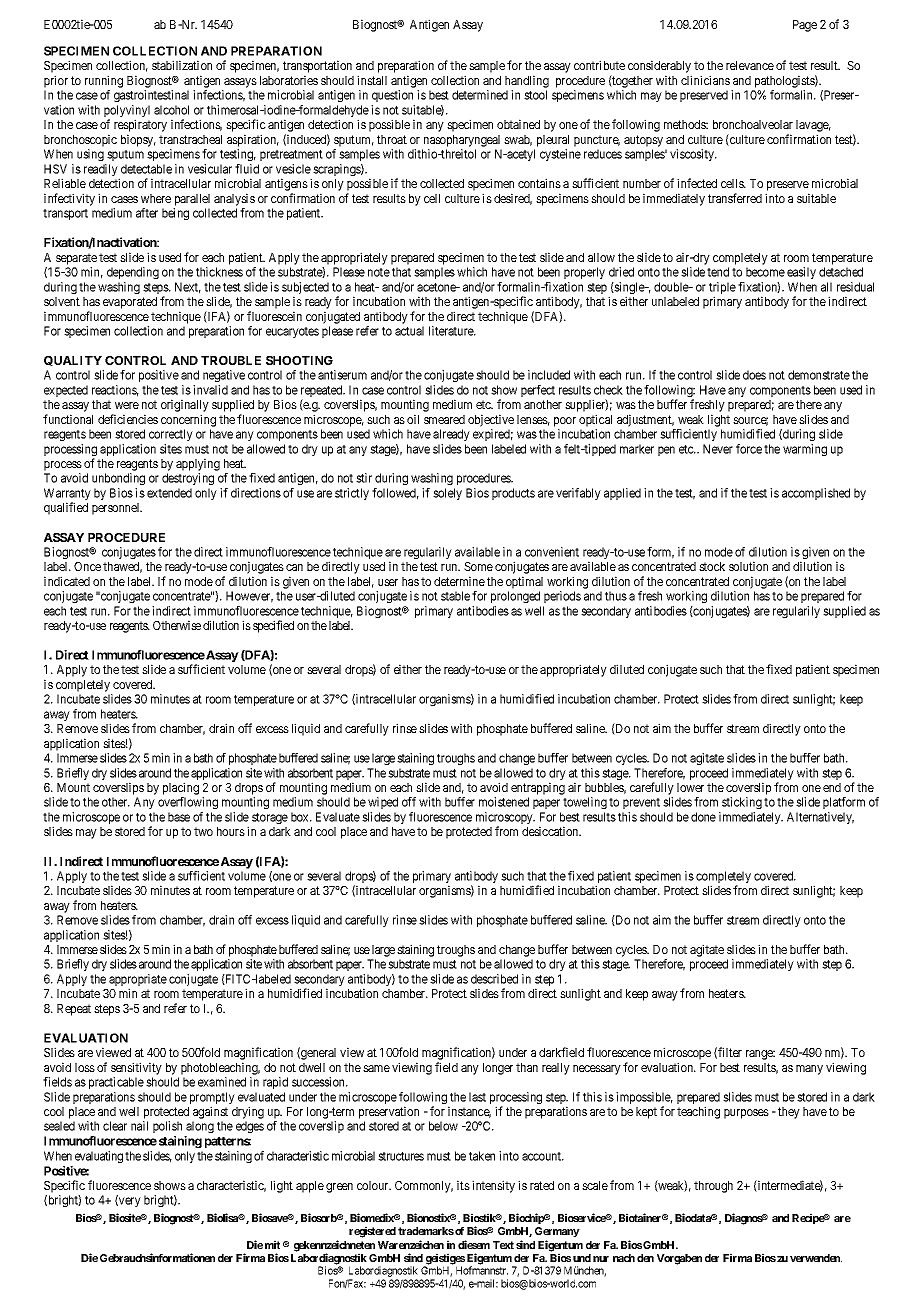  I want to click on stabilization, so click(182, 65).
